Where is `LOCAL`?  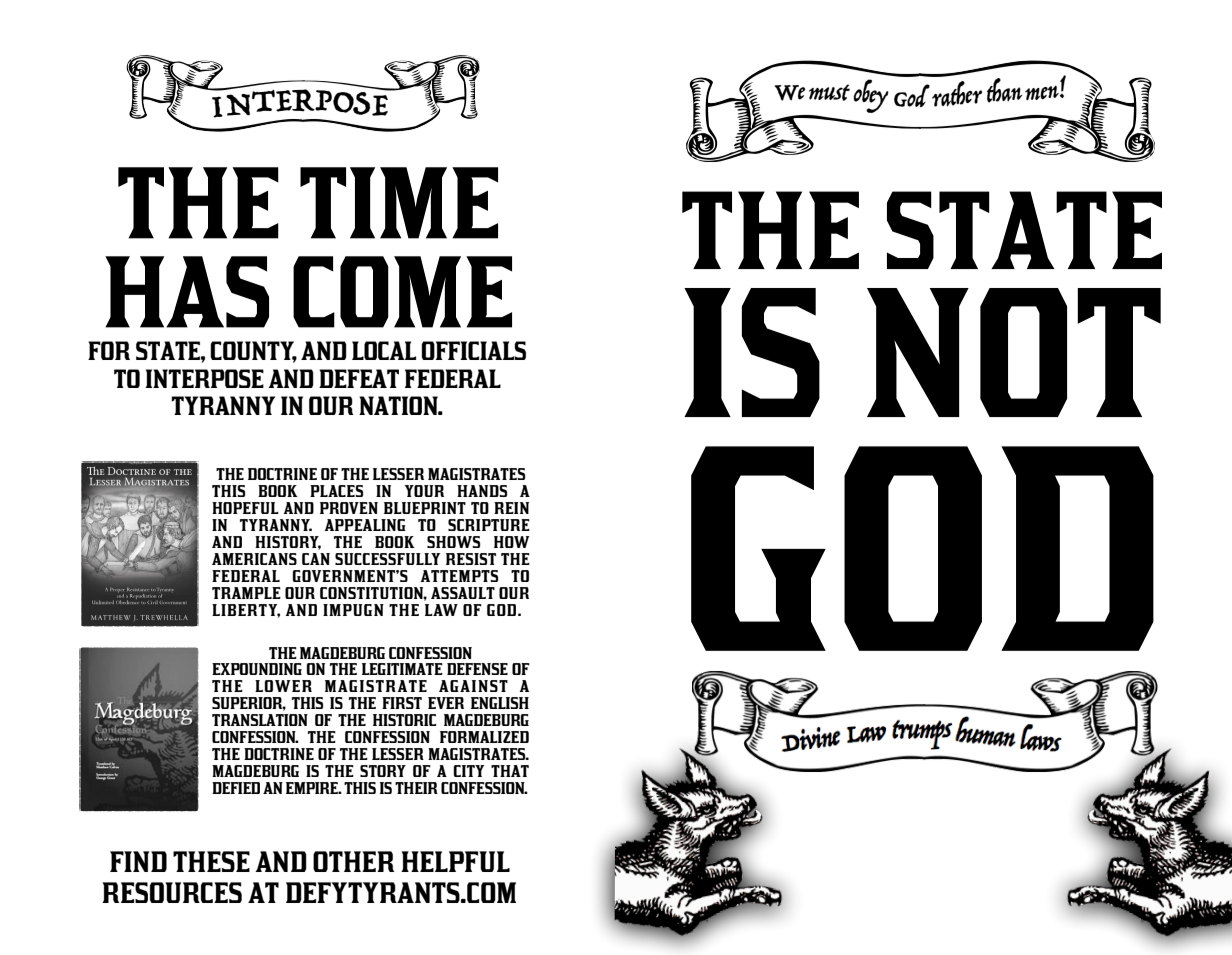 LOCAL is located at coordinates (384, 350).
